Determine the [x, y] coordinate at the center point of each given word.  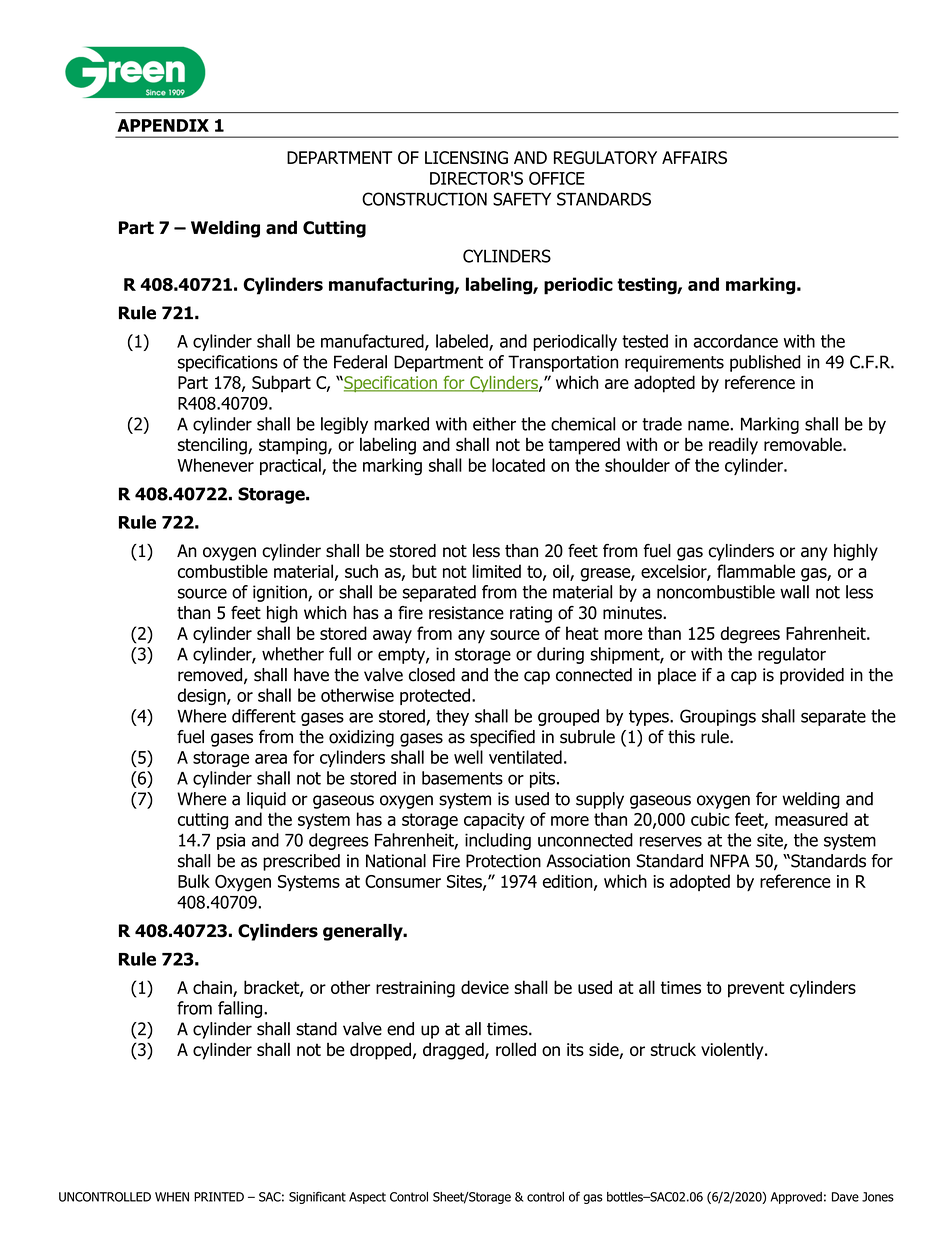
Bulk [194, 881]
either [494, 424]
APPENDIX [163, 125]
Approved [796, 1198]
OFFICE [557, 178]
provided [812, 676]
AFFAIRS [694, 157]
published [765, 363]
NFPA [730, 860]
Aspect [367, 1198]
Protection [503, 861]
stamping [294, 446]
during [560, 655]
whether [293, 654]
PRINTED [219, 1197]
